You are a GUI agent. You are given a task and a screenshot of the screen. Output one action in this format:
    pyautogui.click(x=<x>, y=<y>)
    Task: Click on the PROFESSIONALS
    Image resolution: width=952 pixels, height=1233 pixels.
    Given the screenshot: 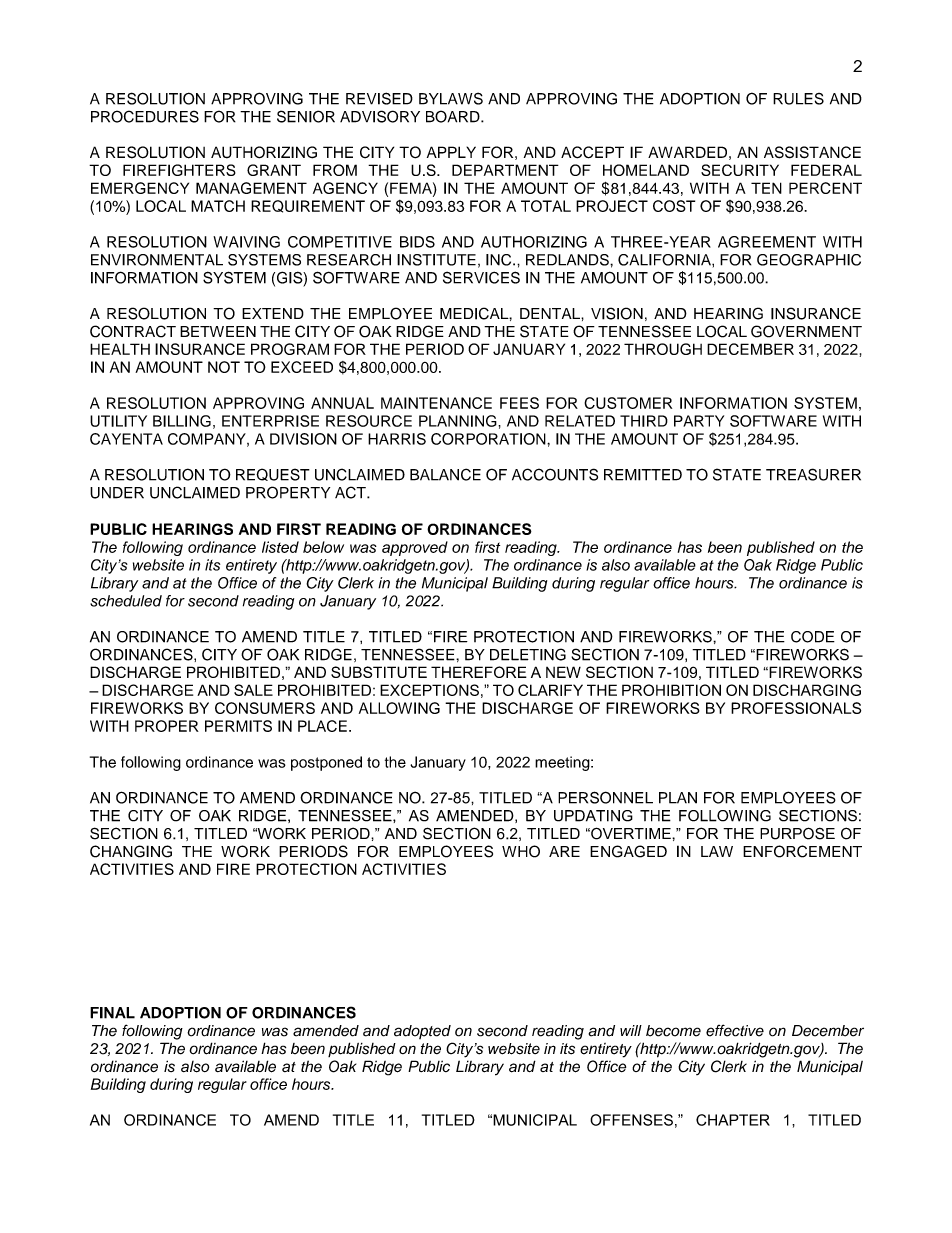 What is the action you would take?
    pyautogui.click(x=796, y=708)
